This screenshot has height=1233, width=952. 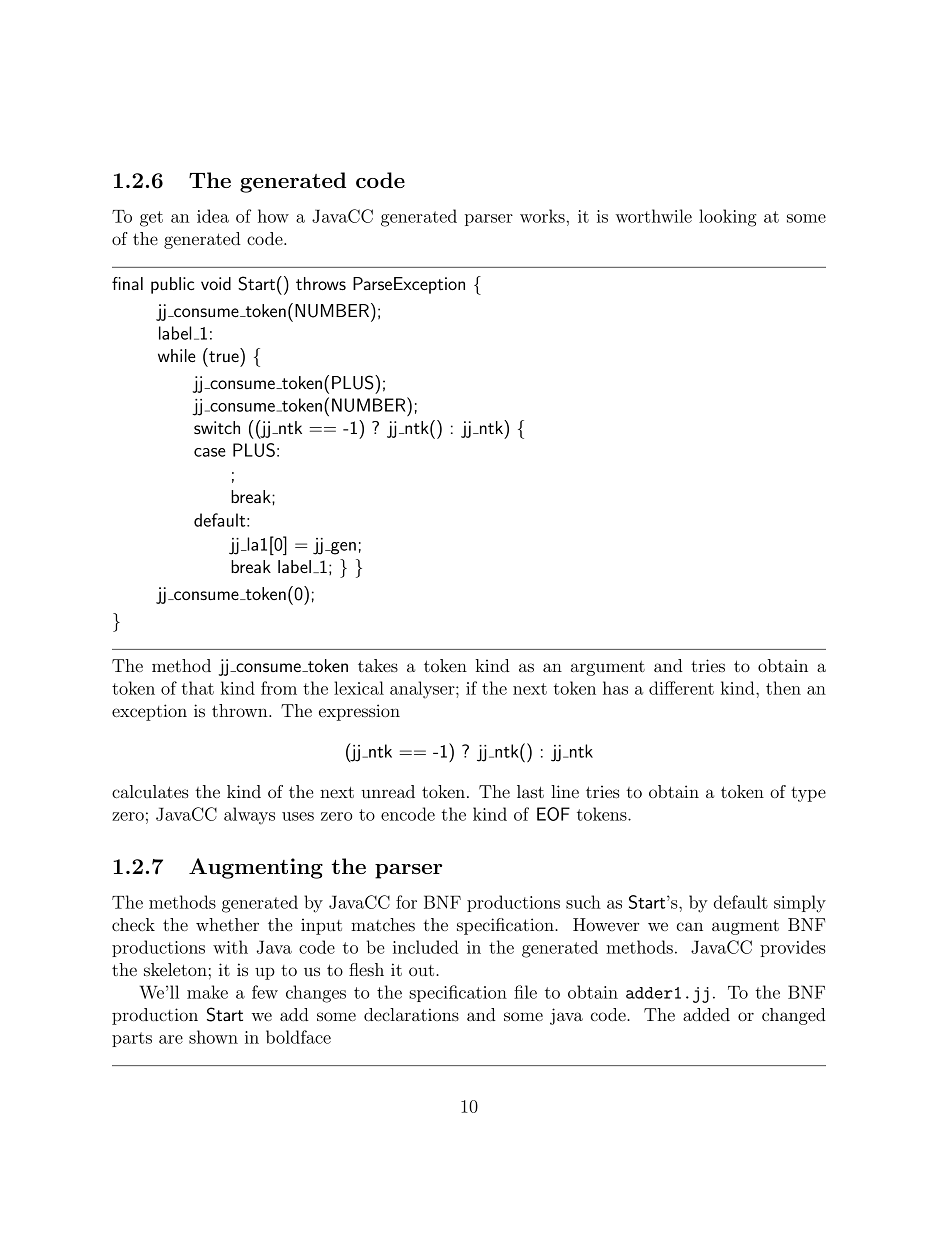 I want to click on looking, so click(x=727, y=218).
